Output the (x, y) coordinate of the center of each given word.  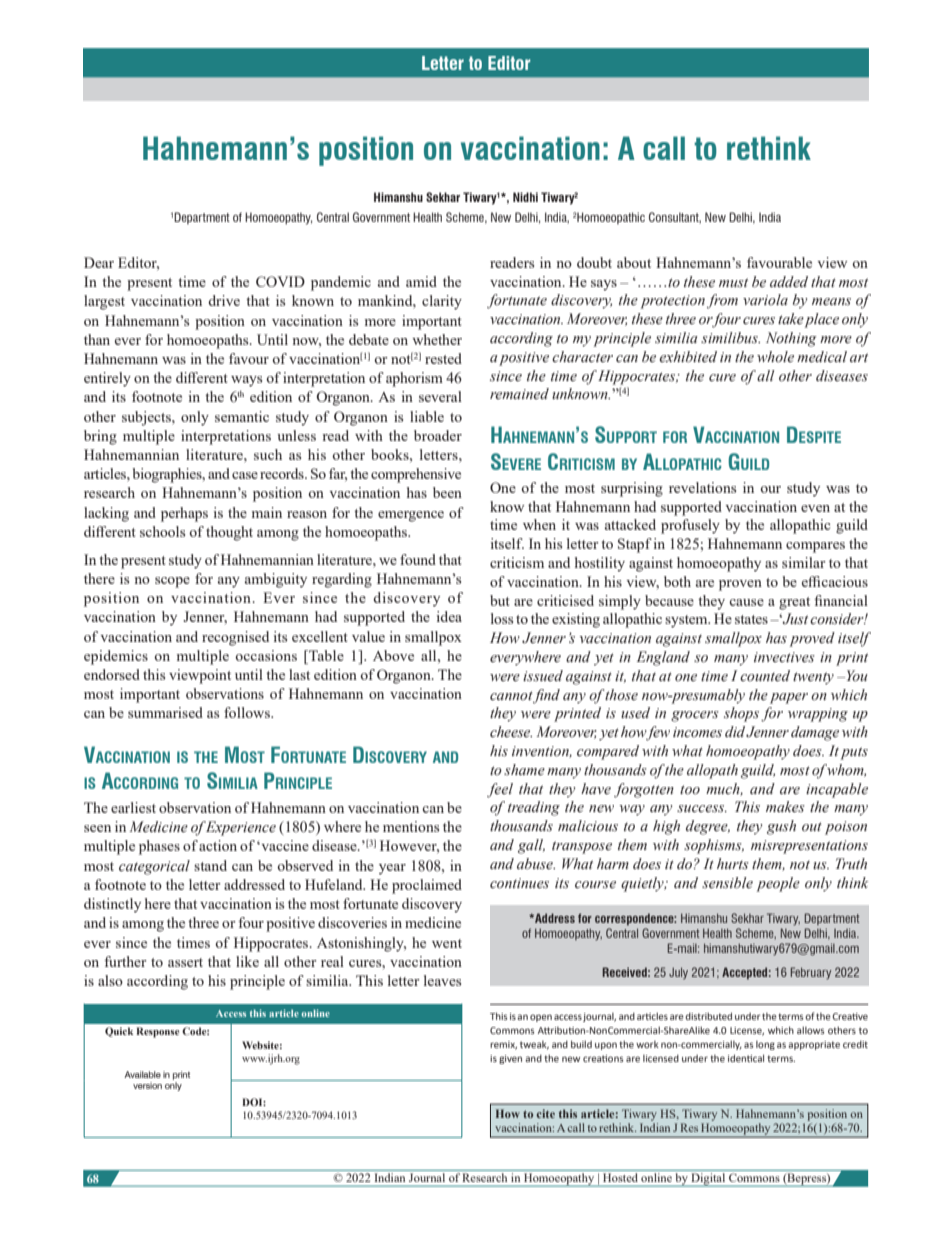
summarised (165, 712)
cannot (511, 696)
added (789, 282)
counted (765, 676)
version (147, 1085)
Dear (99, 262)
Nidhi (525, 197)
